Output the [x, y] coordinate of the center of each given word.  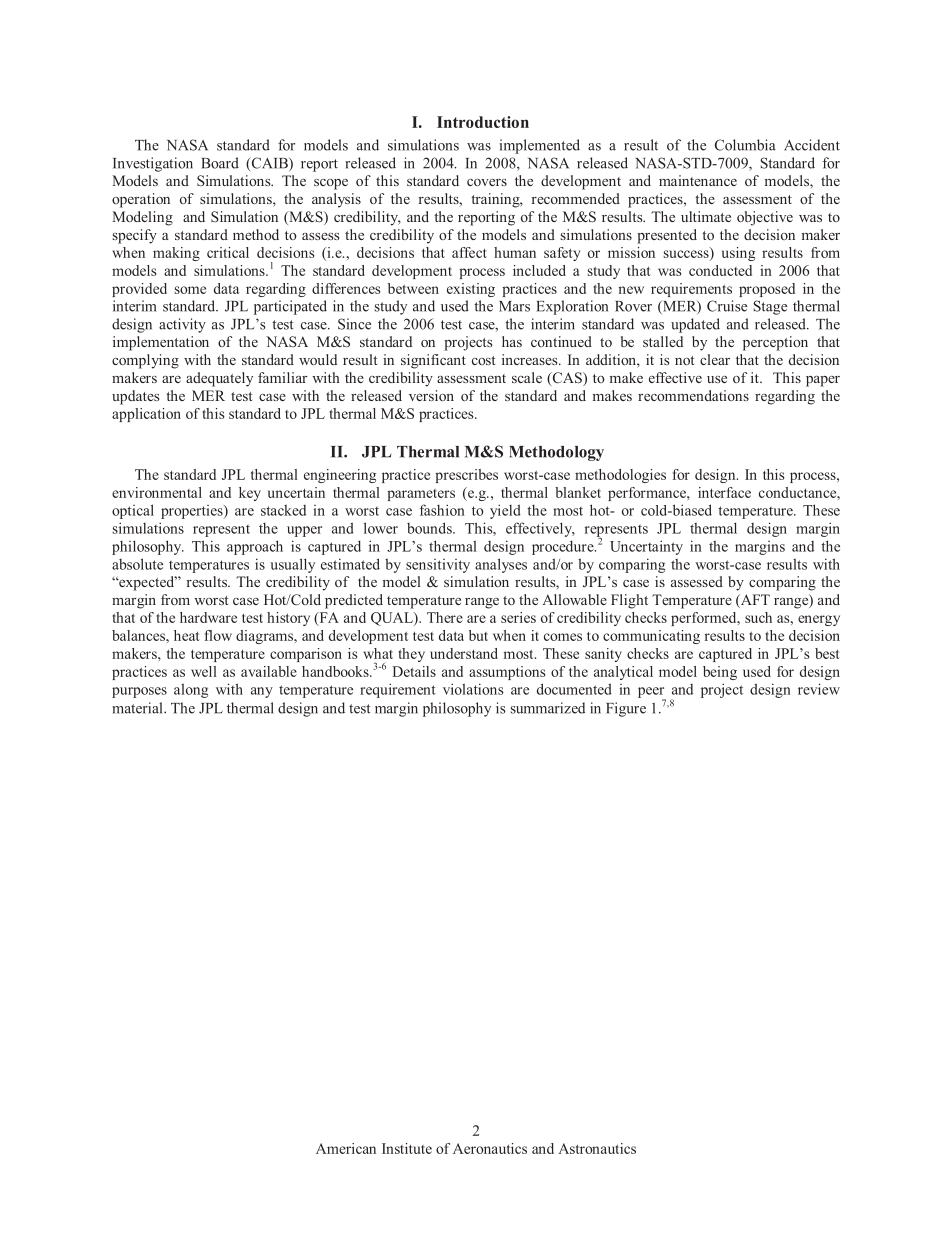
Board [220, 163]
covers [487, 182]
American [346, 1148]
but [478, 635]
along [191, 690]
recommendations [693, 395]
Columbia [745, 145]
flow [218, 635]
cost [483, 360]
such [758, 617]
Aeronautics [490, 1148]
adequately [219, 379]
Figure [626, 709]
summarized [548, 708]
